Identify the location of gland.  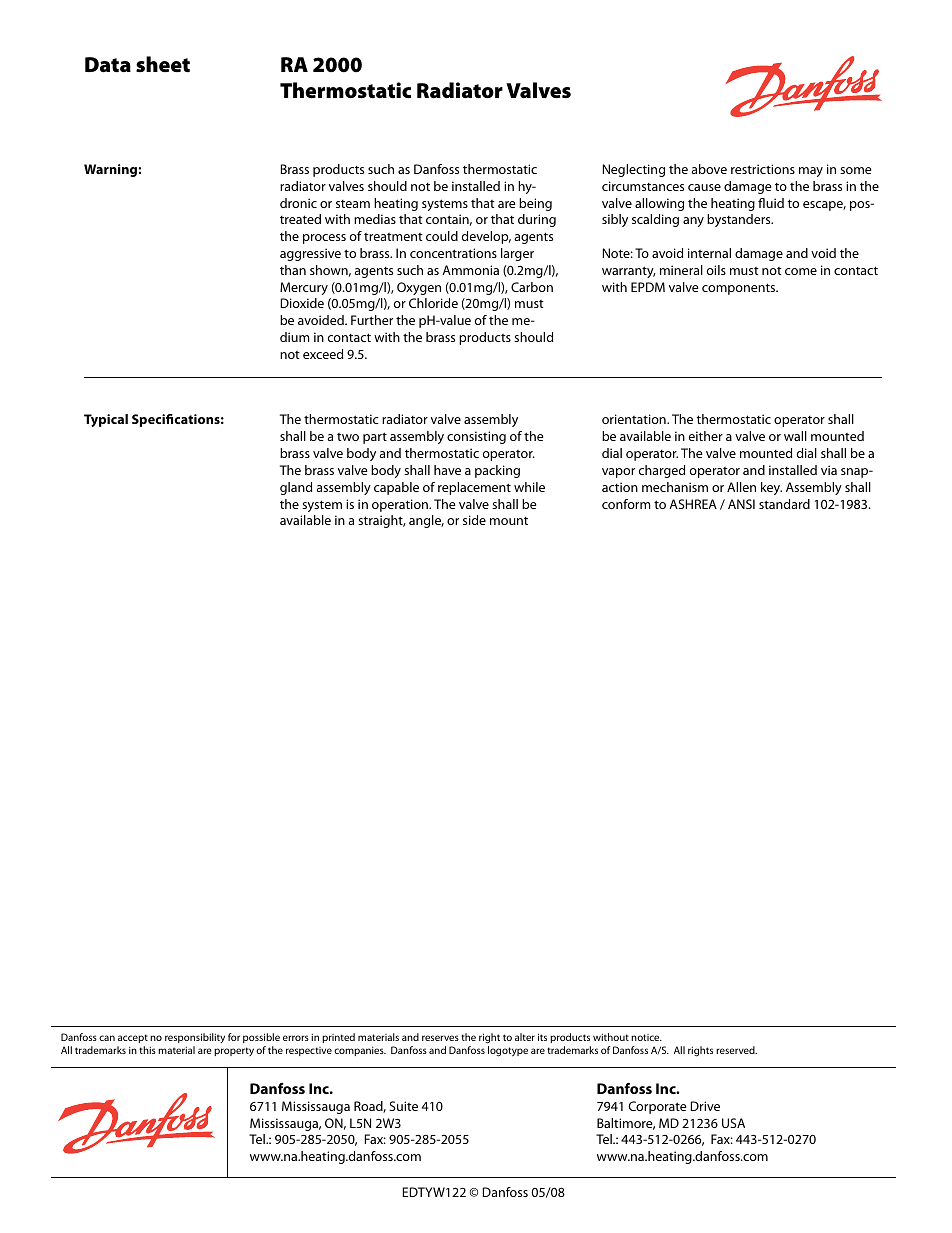
(296, 488).
